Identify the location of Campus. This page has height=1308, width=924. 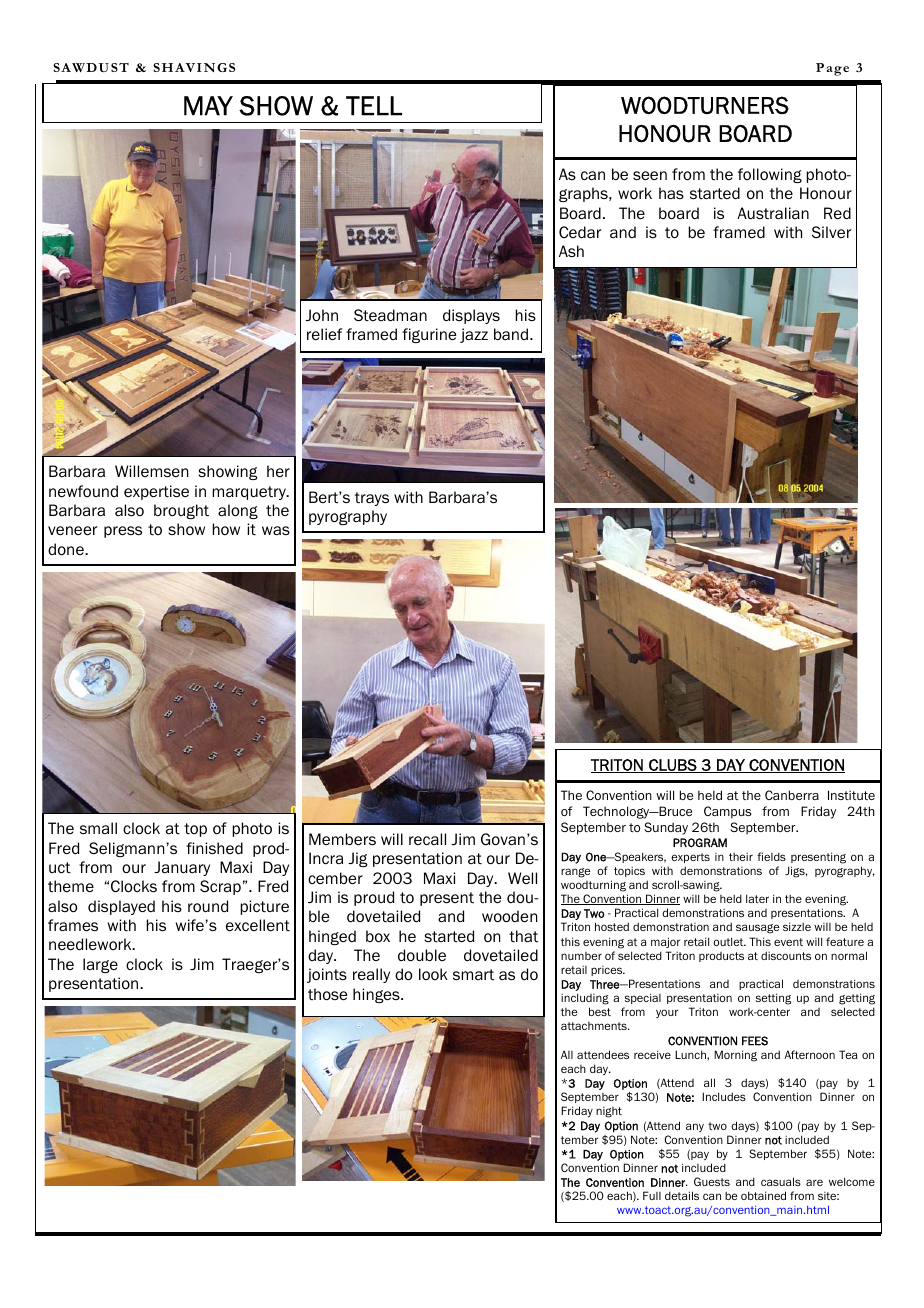
(728, 812).
